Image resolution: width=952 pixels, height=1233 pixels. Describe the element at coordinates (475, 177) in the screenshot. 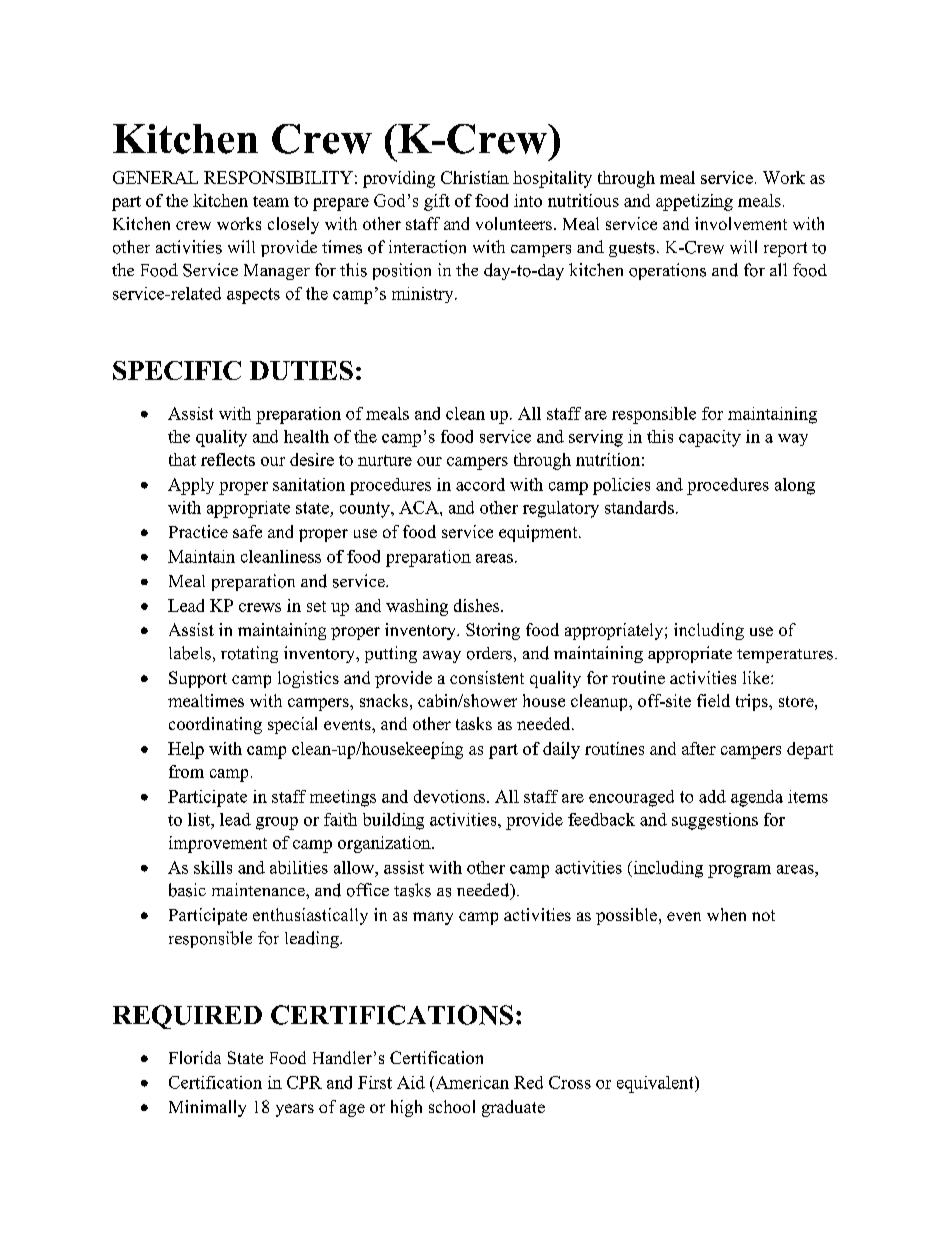

I see `Christian` at that location.
